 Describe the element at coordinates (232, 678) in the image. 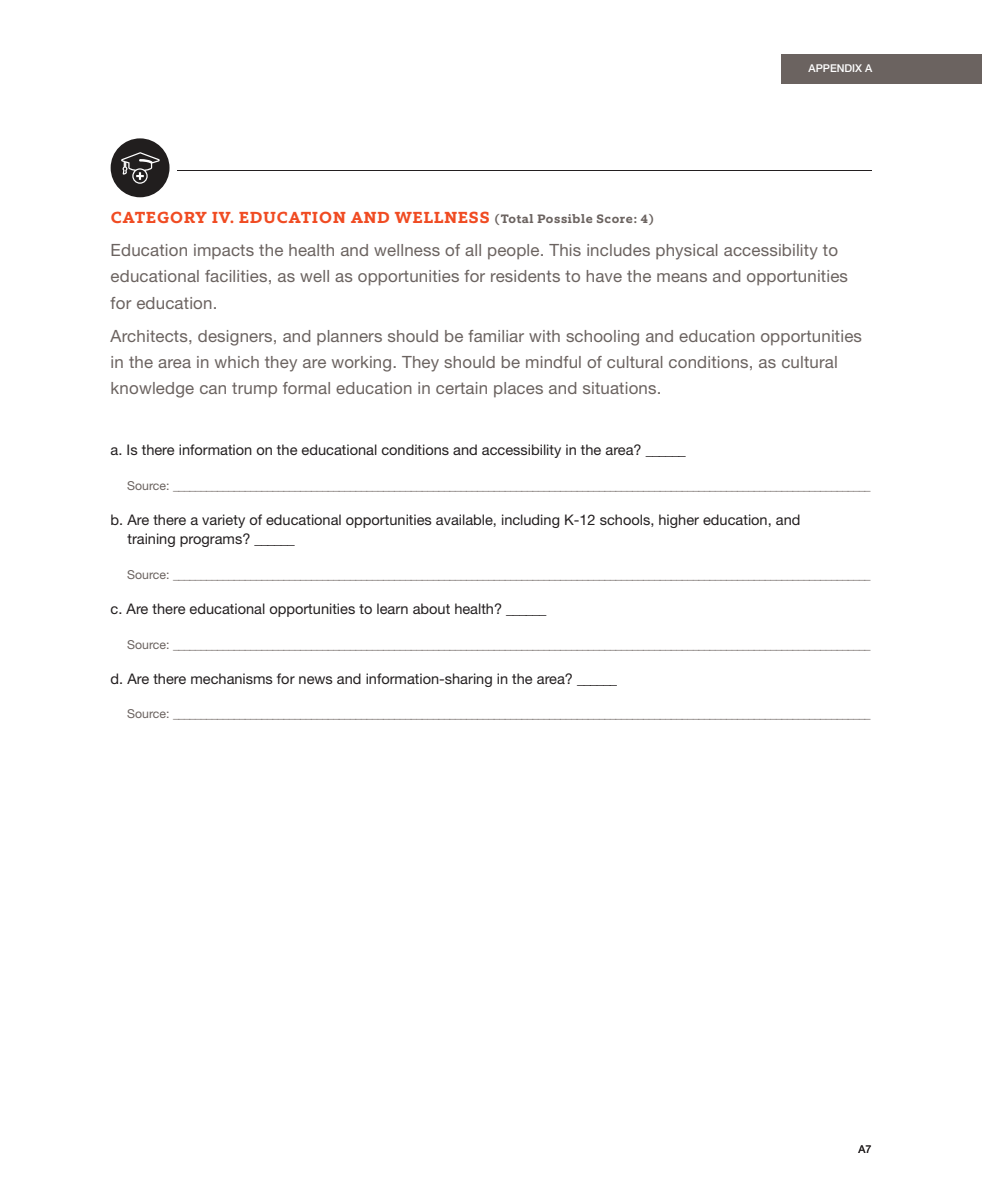

I see `mechanisms` at that location.
